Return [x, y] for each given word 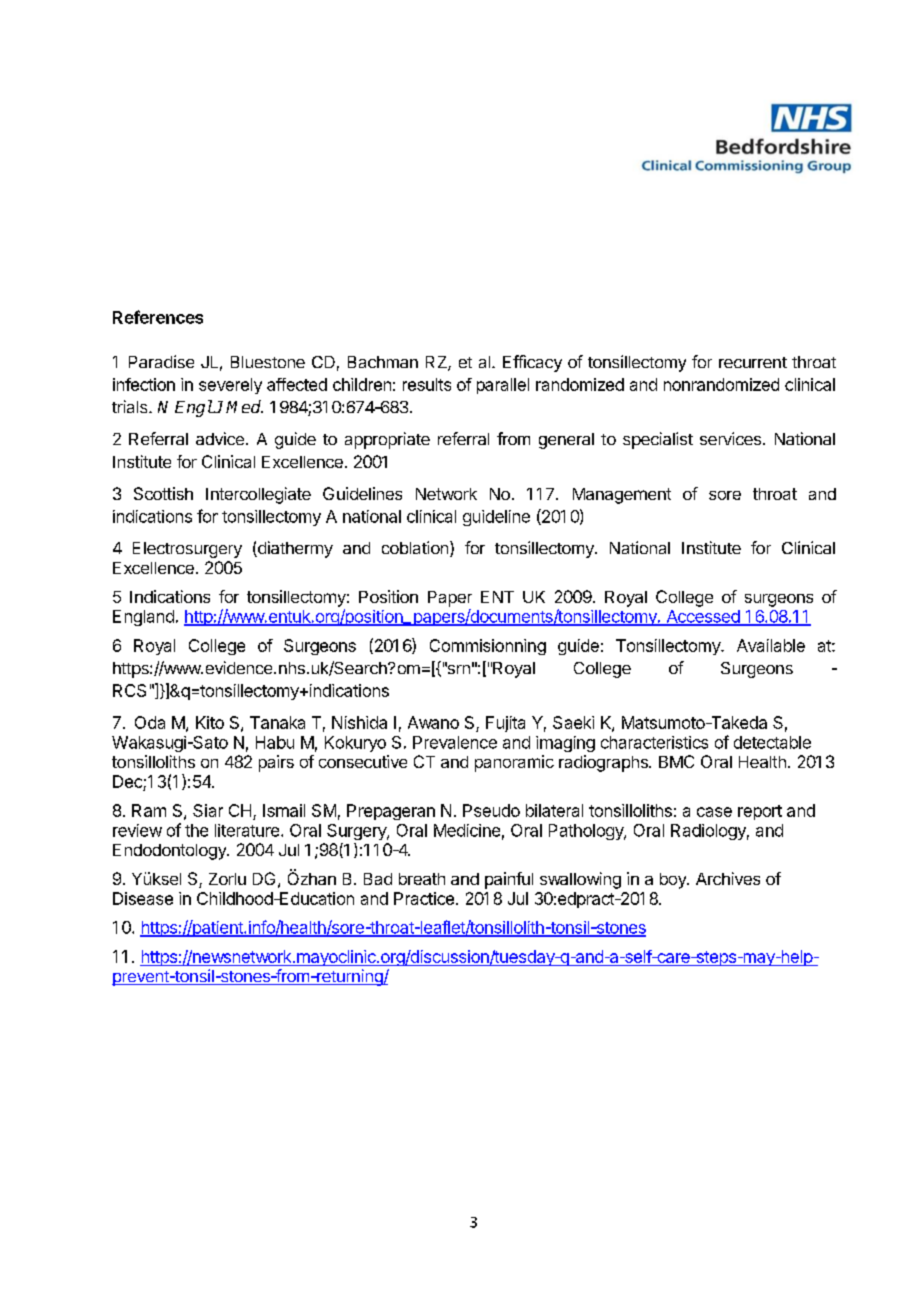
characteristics [654, 742]
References [158, 317]
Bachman [383, 362]
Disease [143, 898]
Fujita [505, 724]
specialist [658, 440]
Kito [210, 722]
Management [622, 496]
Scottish [163, 493]
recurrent [753, 362]
